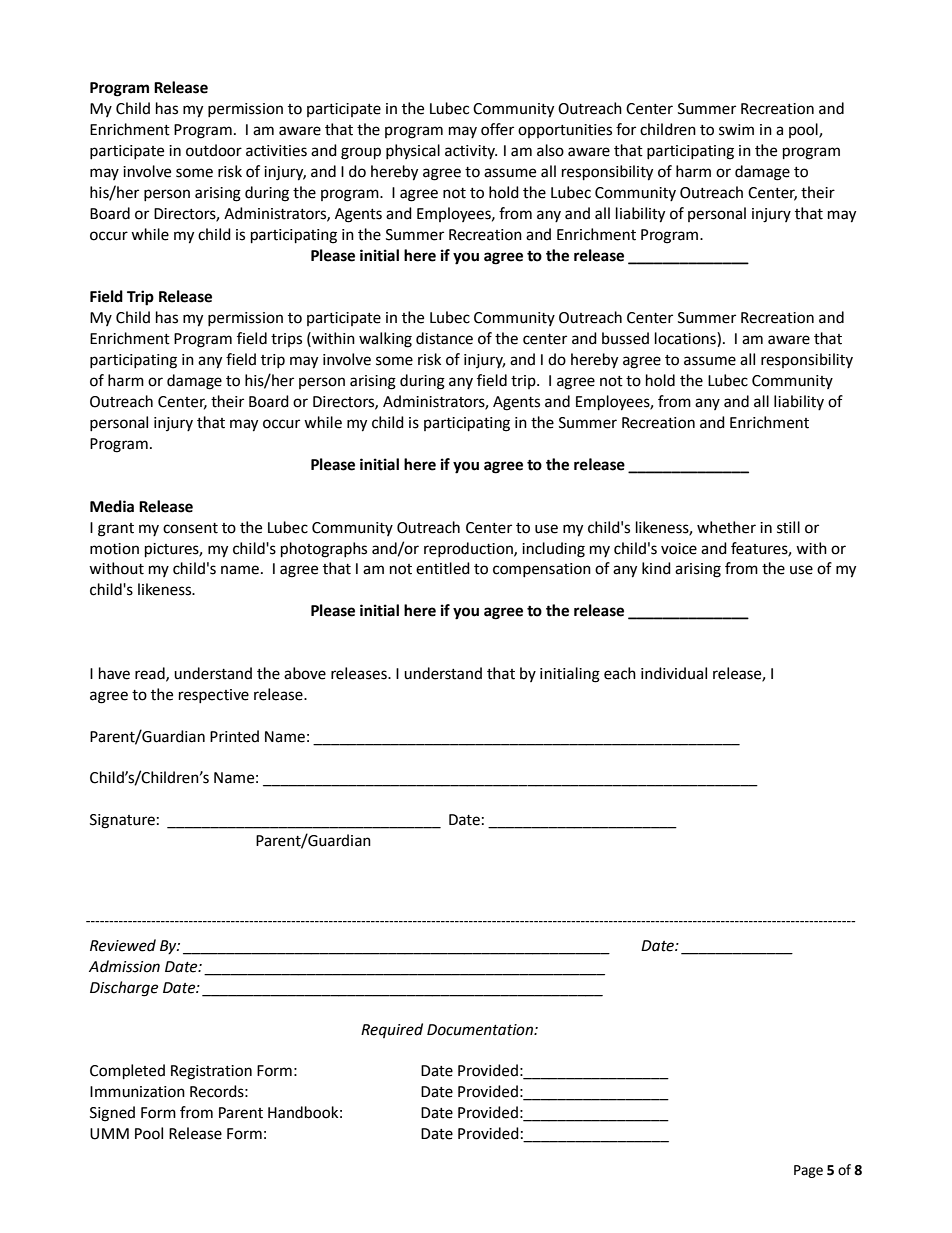 The height and width of the page is (1233, 952). What do you see at coordinates (214, 150) in the page?
I see `outdoor` at bounding box center [214, 150].
